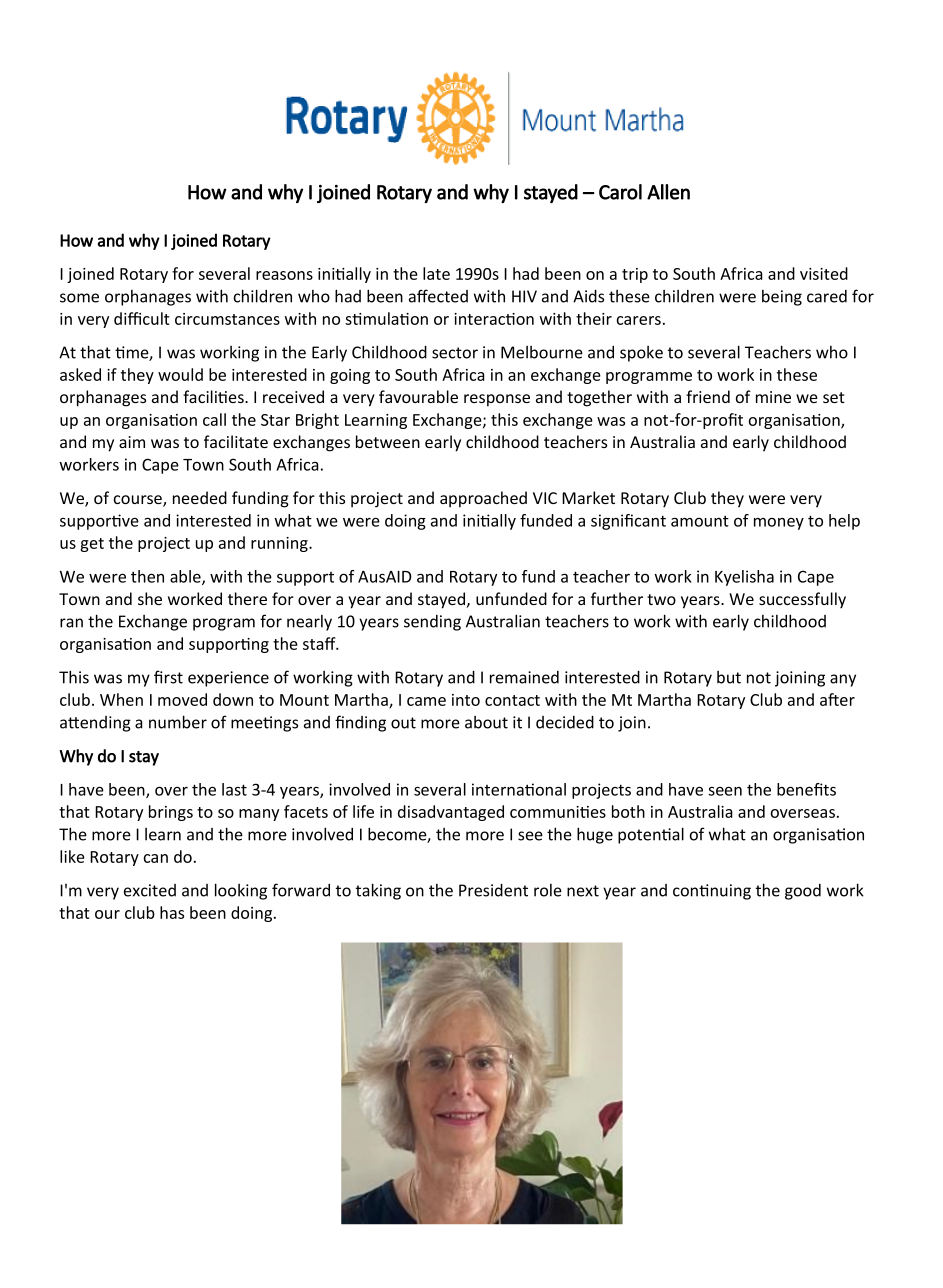 This page has height=1288, width=943. What do you see at coordinates (729, 677) in the page?
I see `but` at bounding box center [729, 677].
